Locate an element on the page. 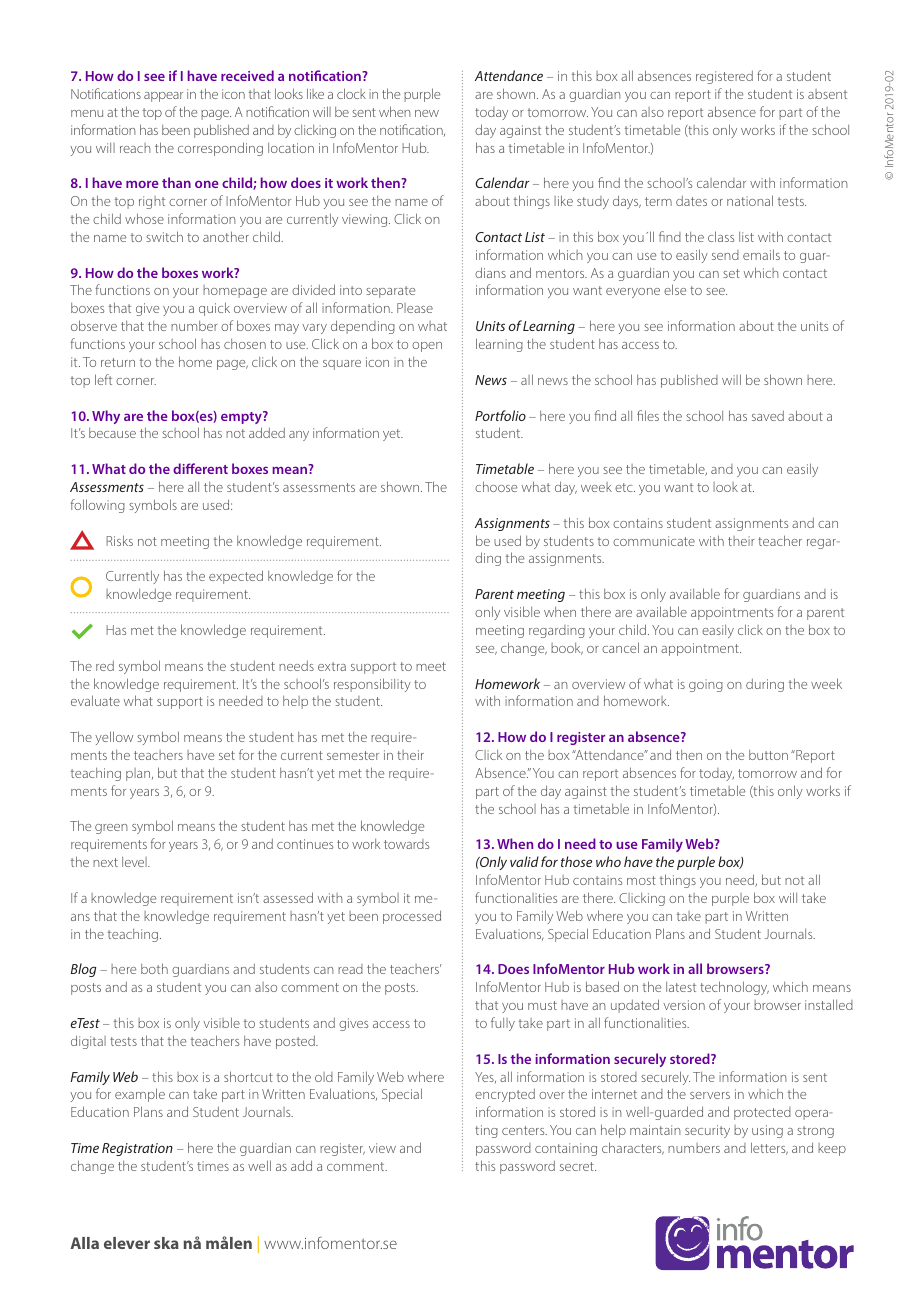 The image size is (924, 1308). most is located at coordinates (641, 880).
